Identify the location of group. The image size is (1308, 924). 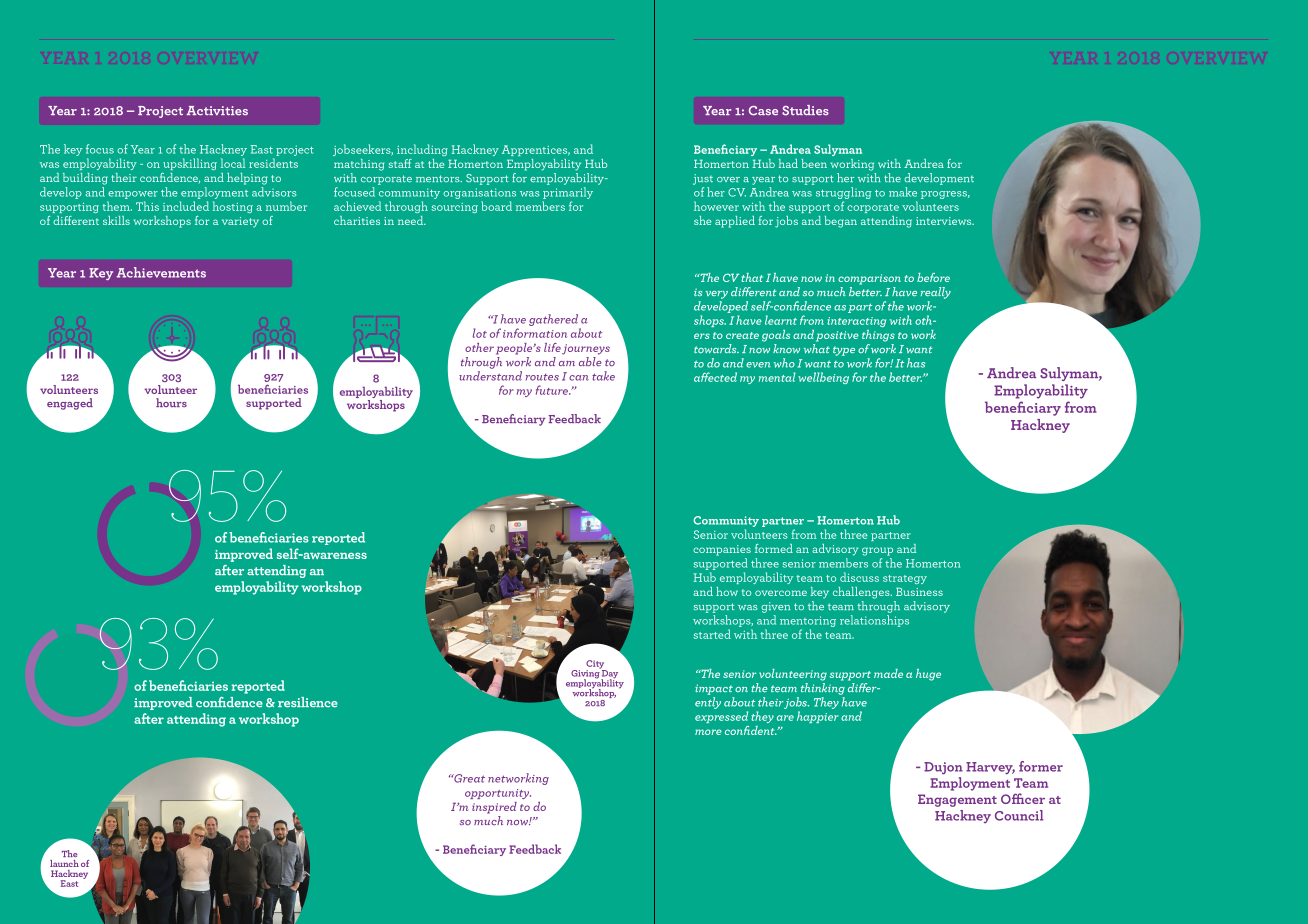
(877, 551).
